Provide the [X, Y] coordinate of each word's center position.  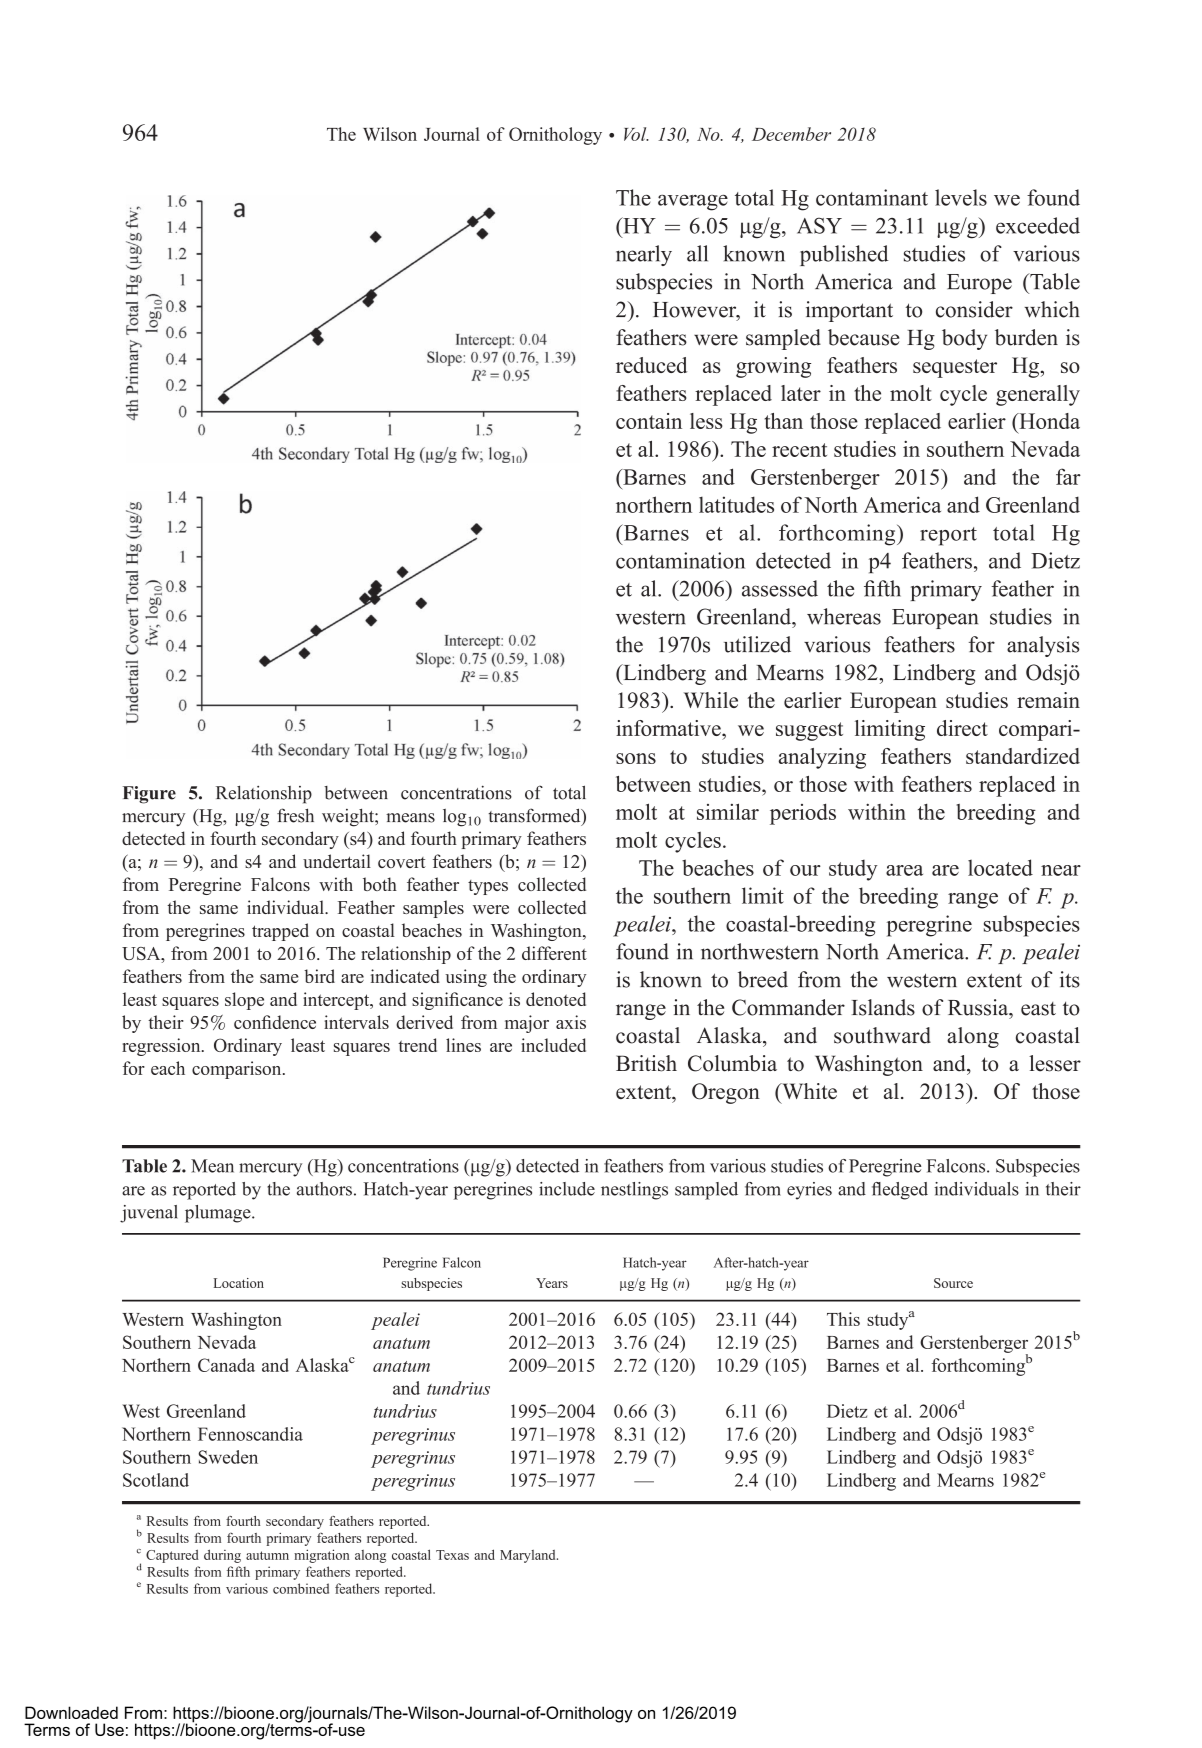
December [791, 134]
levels [961, 197]
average [693, 203]
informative [669, 728]
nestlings [634, 1191]
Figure [149, 795]
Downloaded [71, 1712]
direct [962, 728]
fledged [900, 1191]
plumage [219, 1214]
